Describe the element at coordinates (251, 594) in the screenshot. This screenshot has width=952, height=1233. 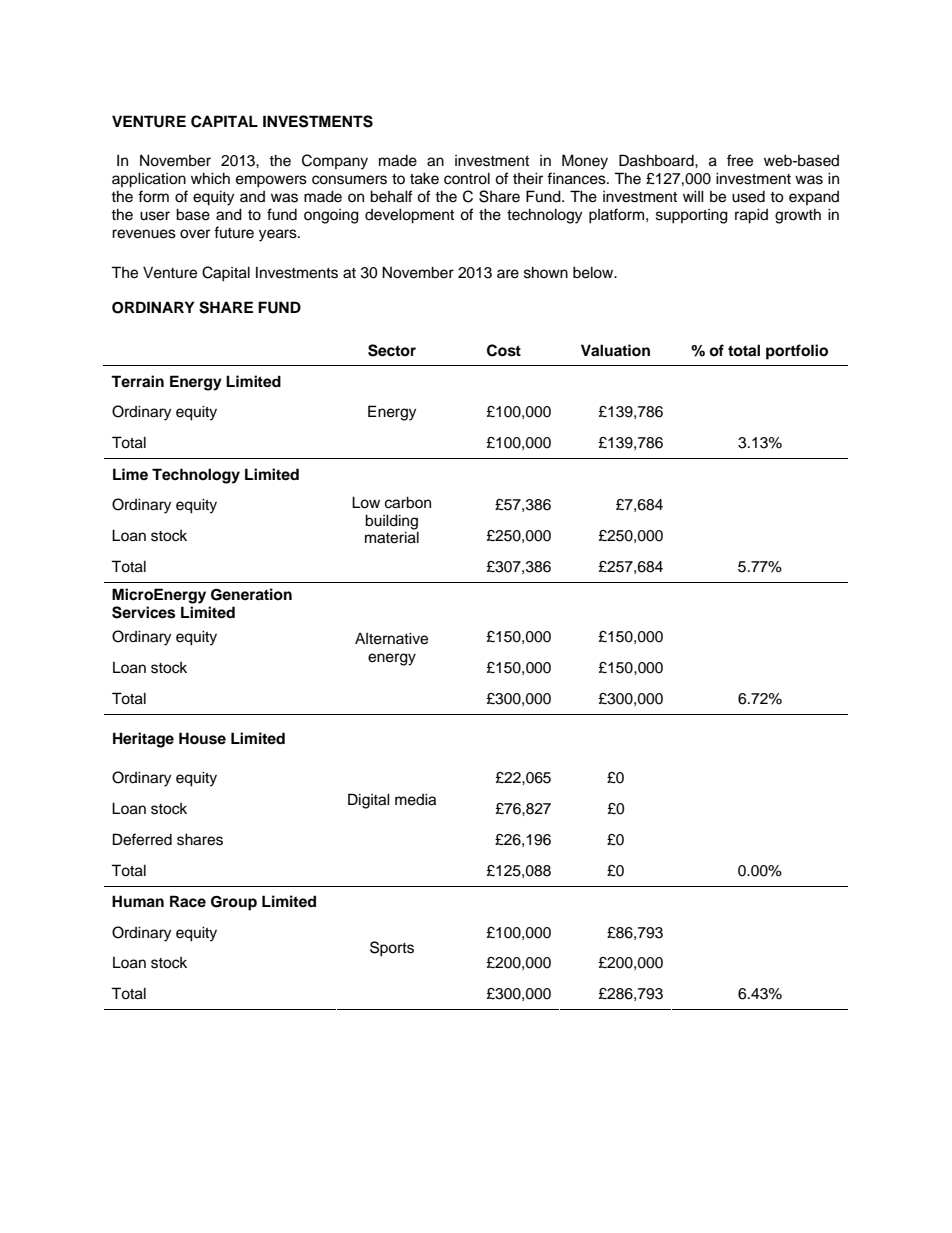
I see `Generation` at that location.
